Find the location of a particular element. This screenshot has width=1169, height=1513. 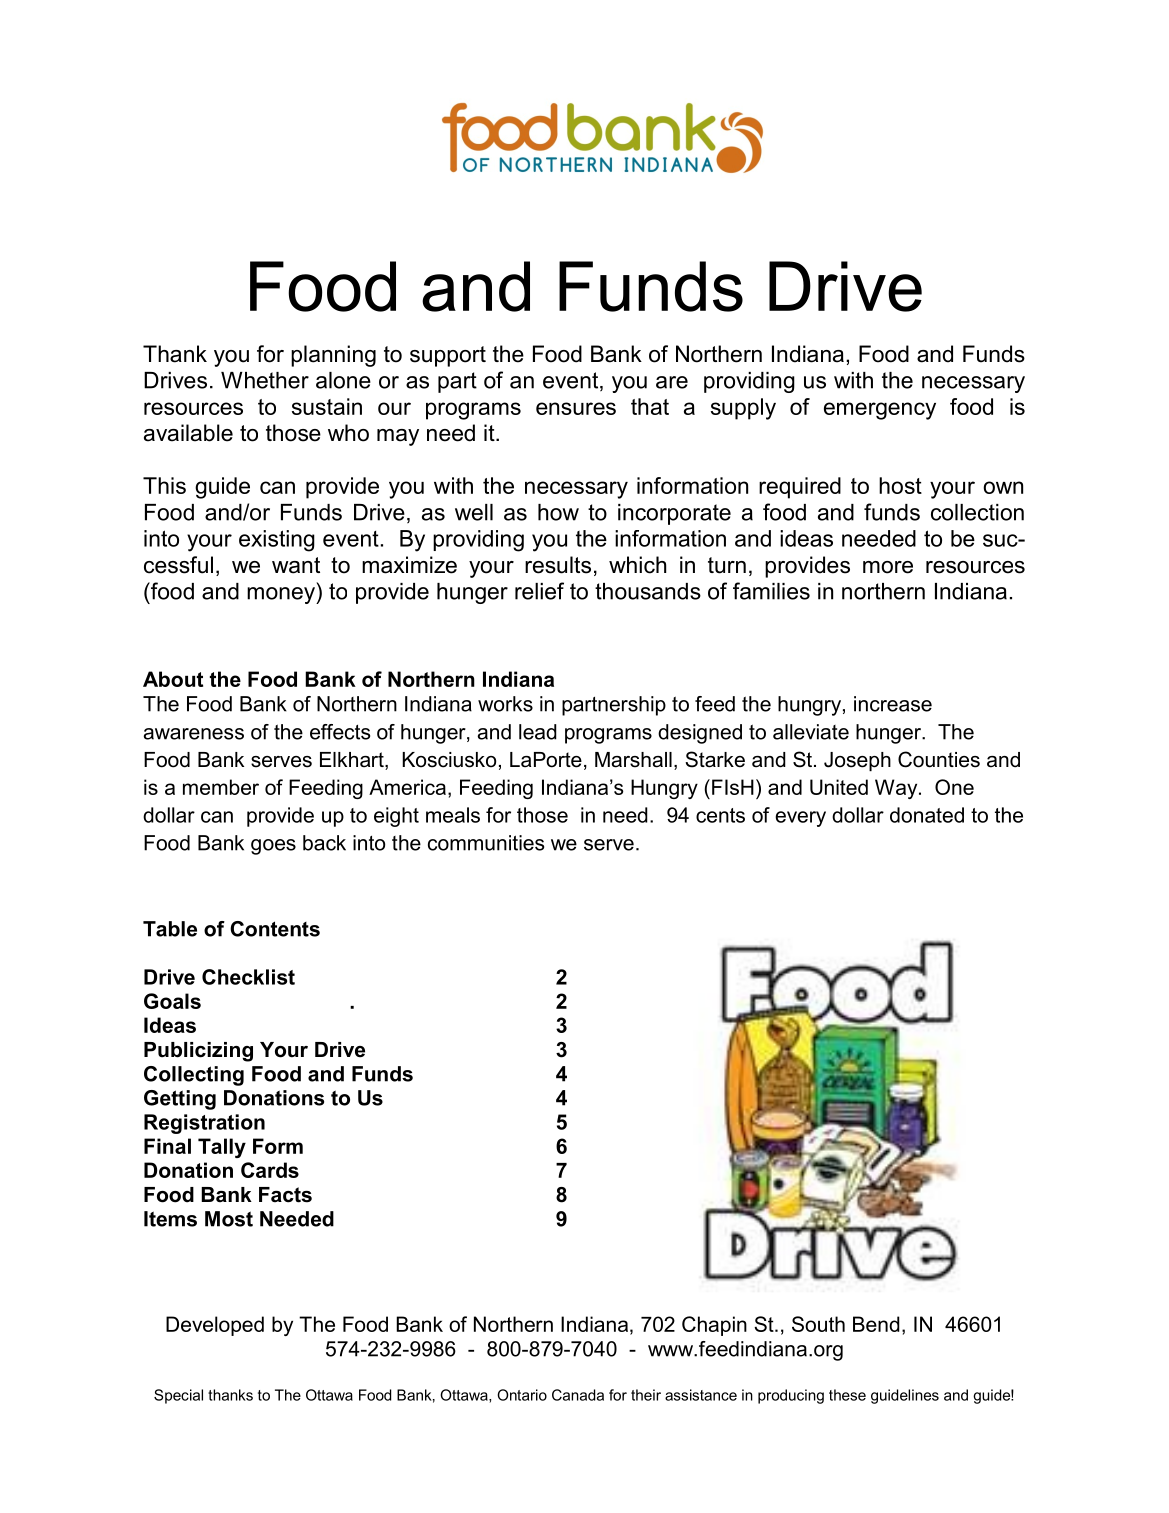

donated is located at coordinates (927, 815).
